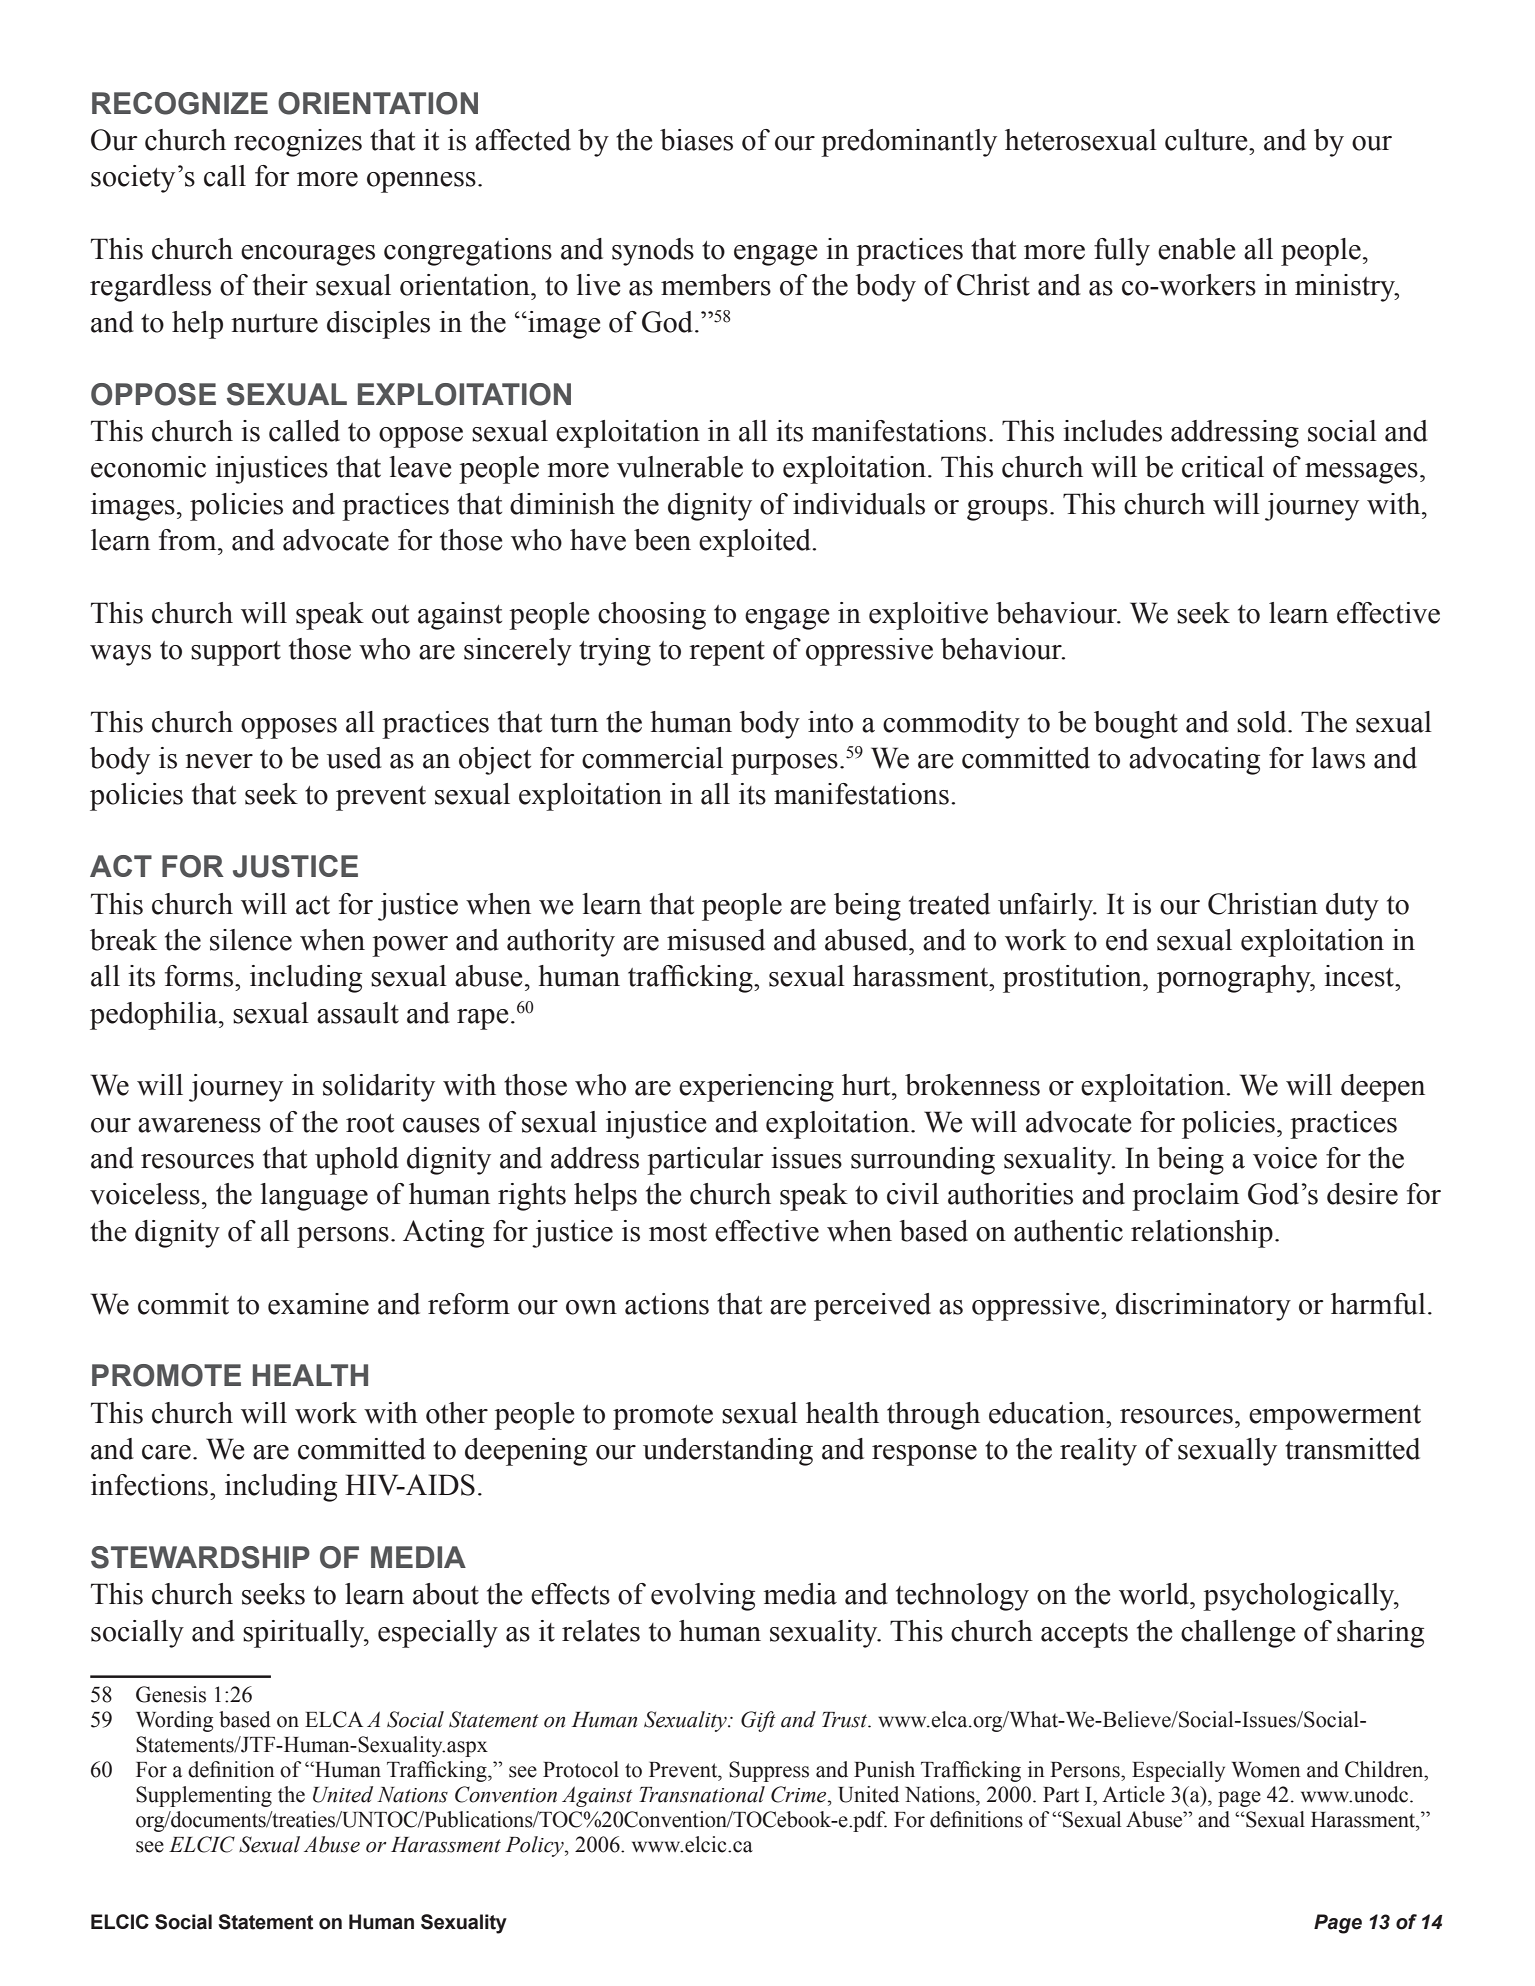 The height and width of the document is (1986, 1535). Describe the element at coordinates (1207, 140) in the document. I see `culture` at that location.
